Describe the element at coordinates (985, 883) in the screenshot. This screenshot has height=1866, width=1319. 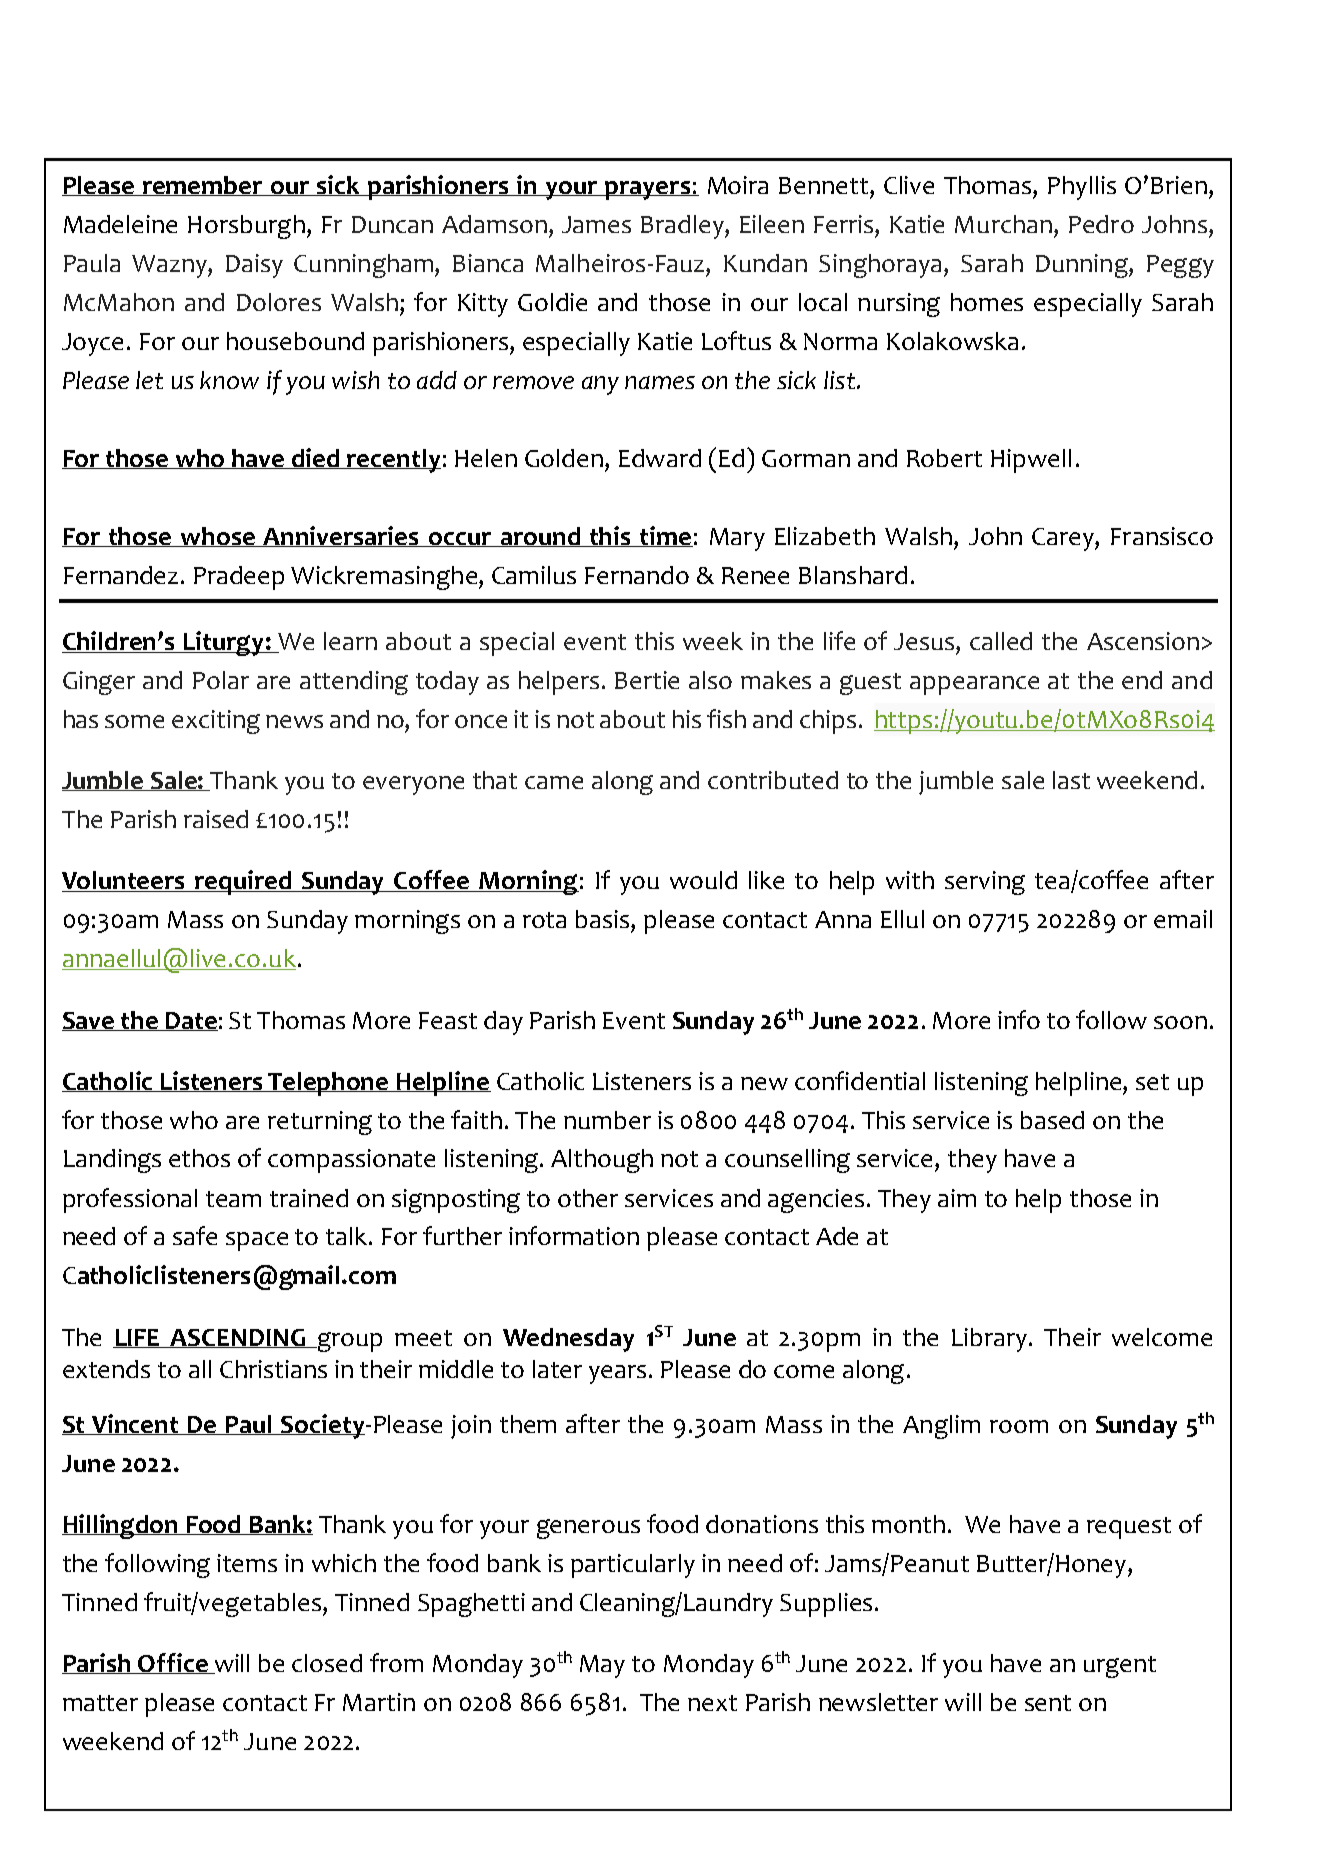
I see `serving` at that location.
